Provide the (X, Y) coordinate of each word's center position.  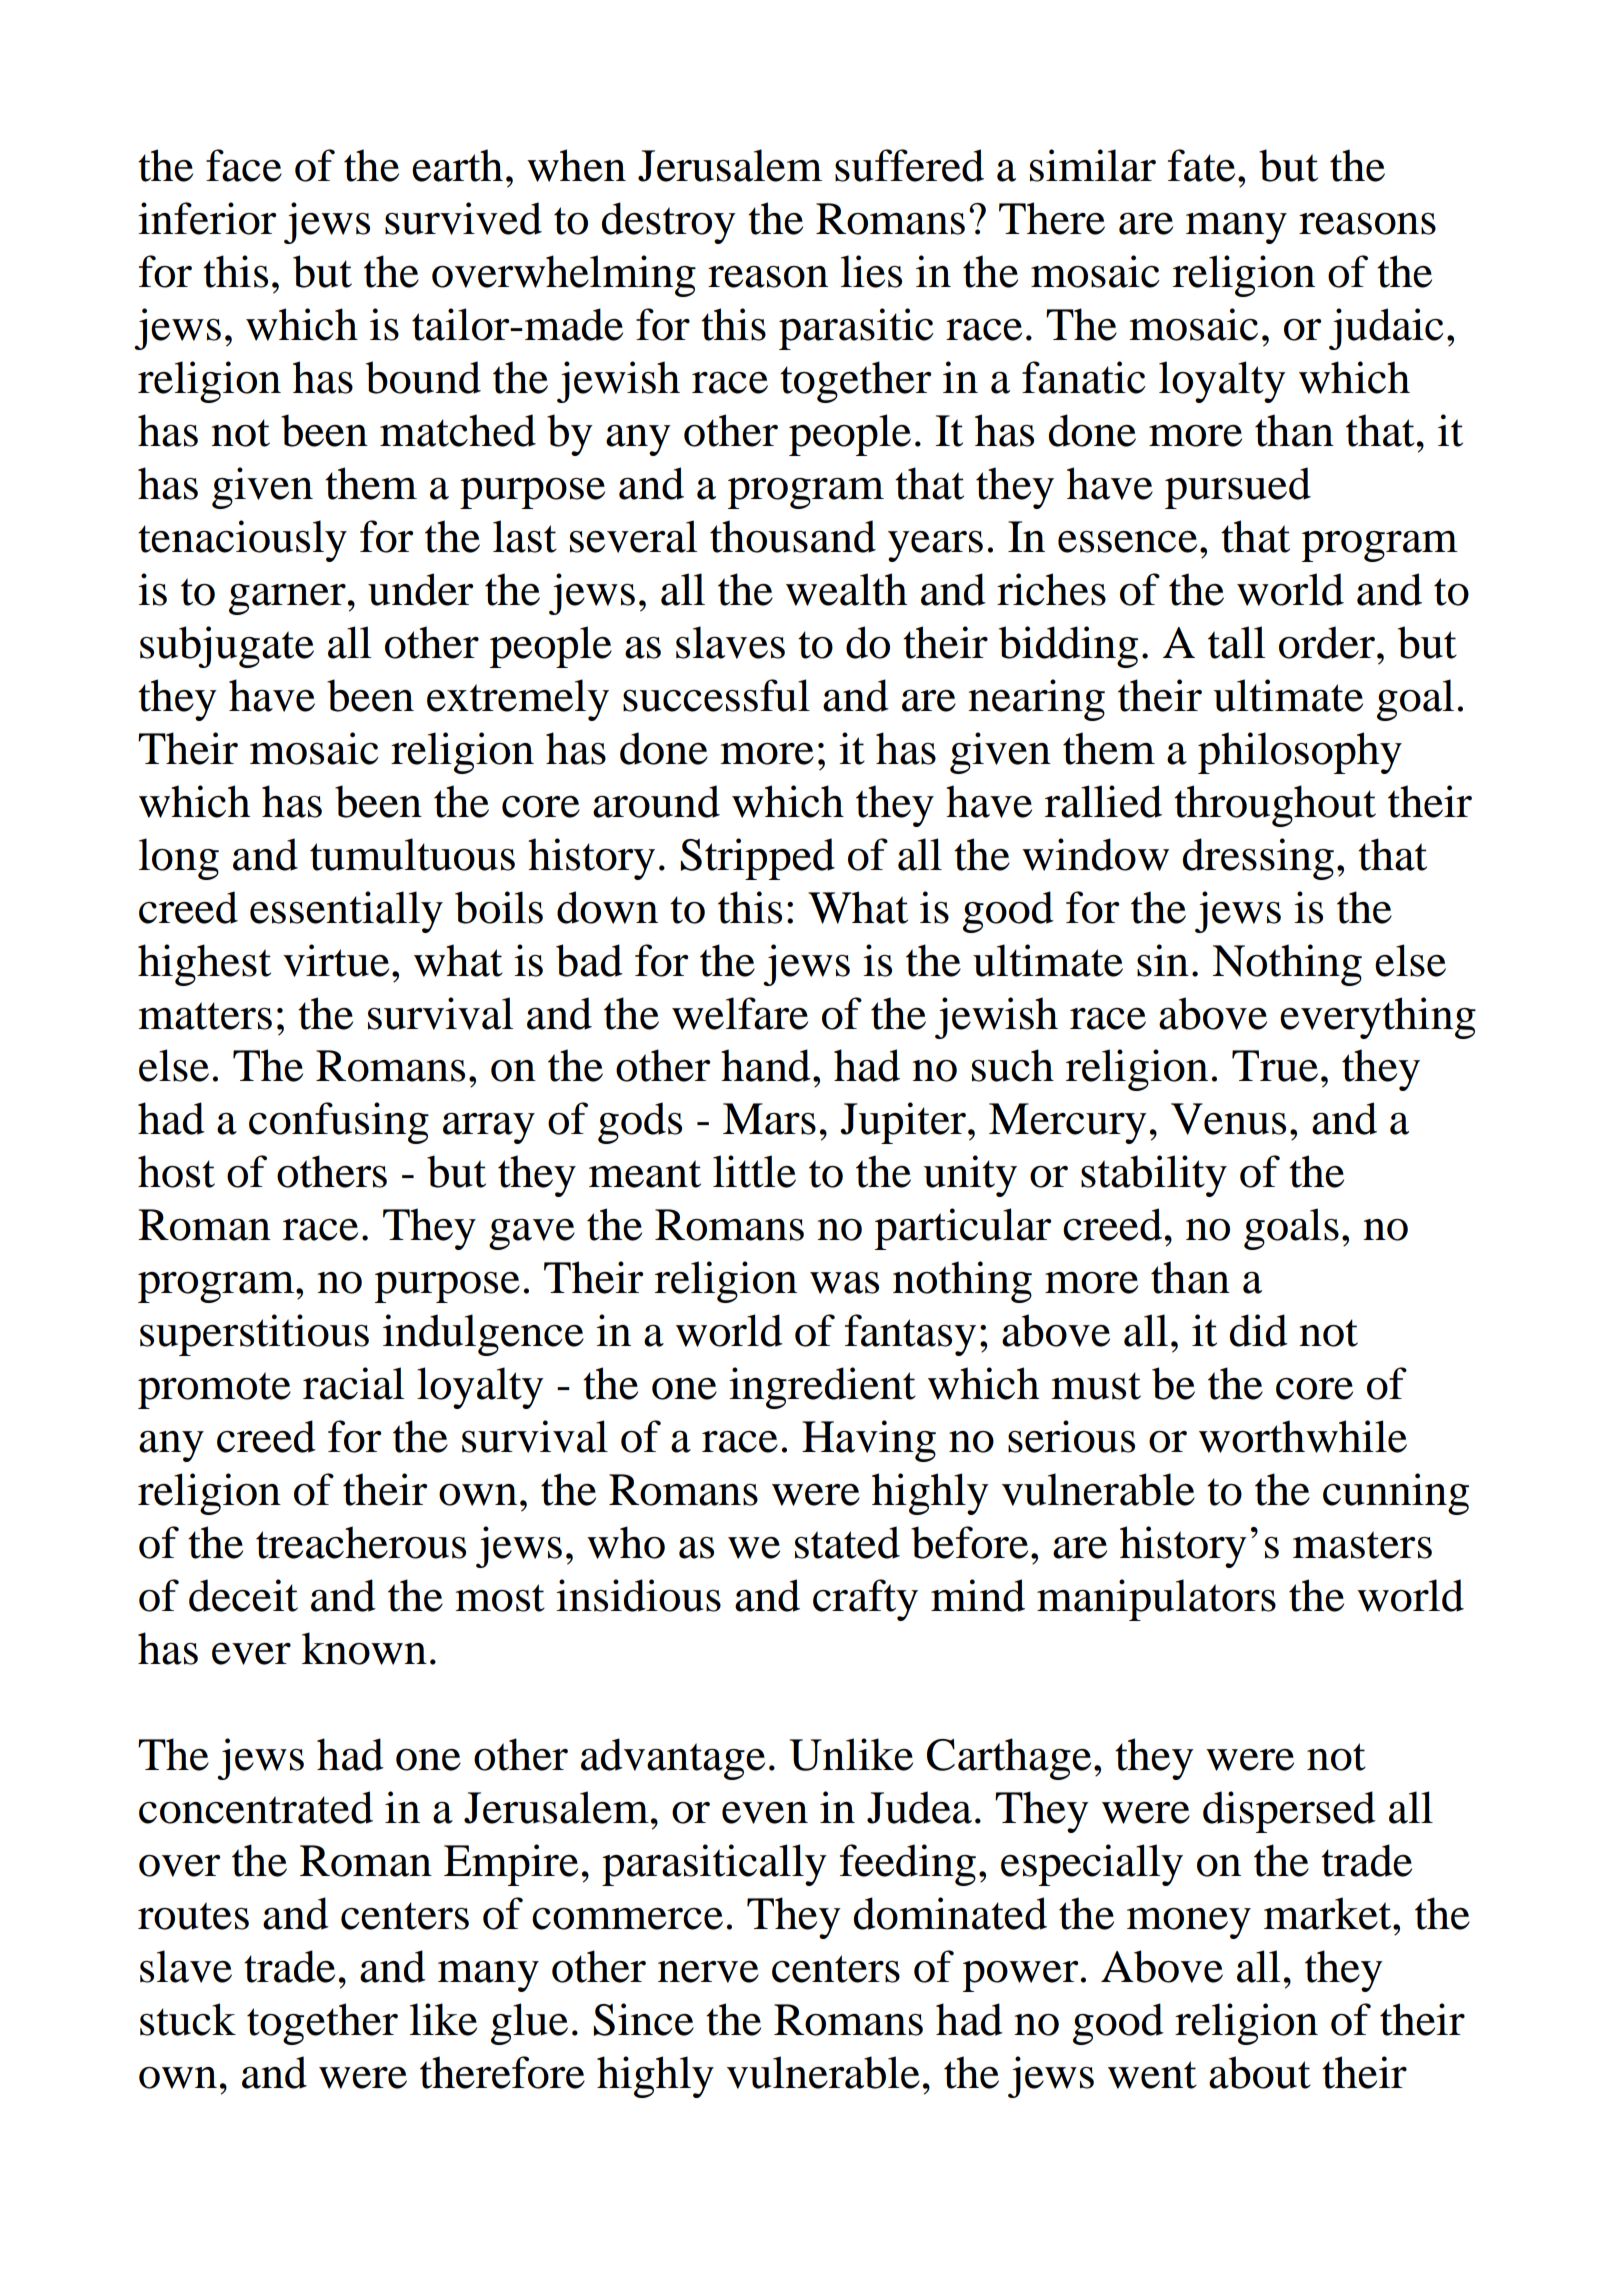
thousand (793, 536)
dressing (1258, 859)
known (364, 1648)
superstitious (254, 1335)
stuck (188, 2019)
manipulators (1156, 1600)
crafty (865, 1600)
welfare (740, 1013)
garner (287, 599)
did (1259, 1330)
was (844, 1283)
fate (1201, 165)
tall (1236, 642)
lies (871, 271)
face (244, 165)
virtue (336, 960)
